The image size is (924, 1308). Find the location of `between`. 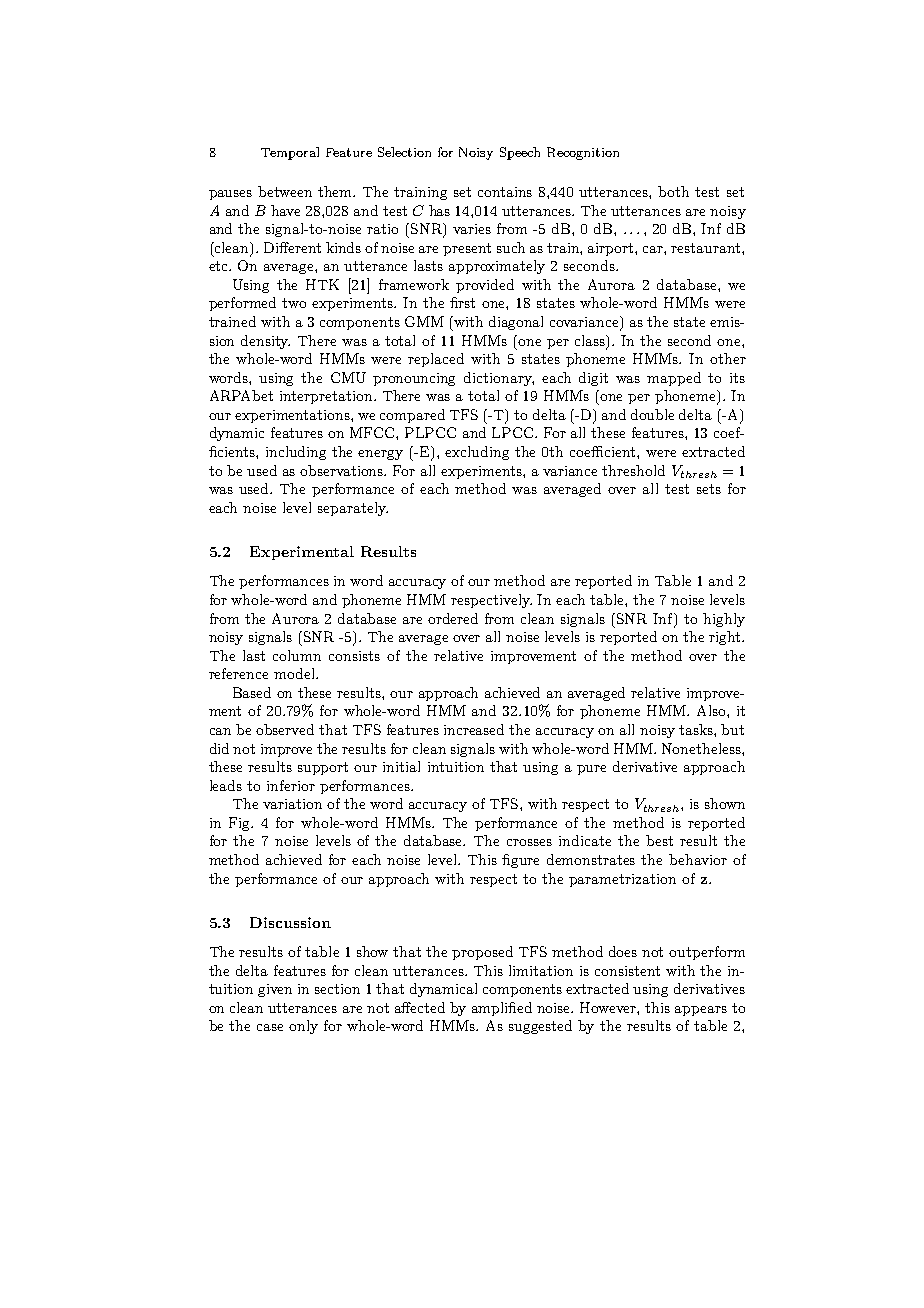

between is located at coordinates (285, 191).
